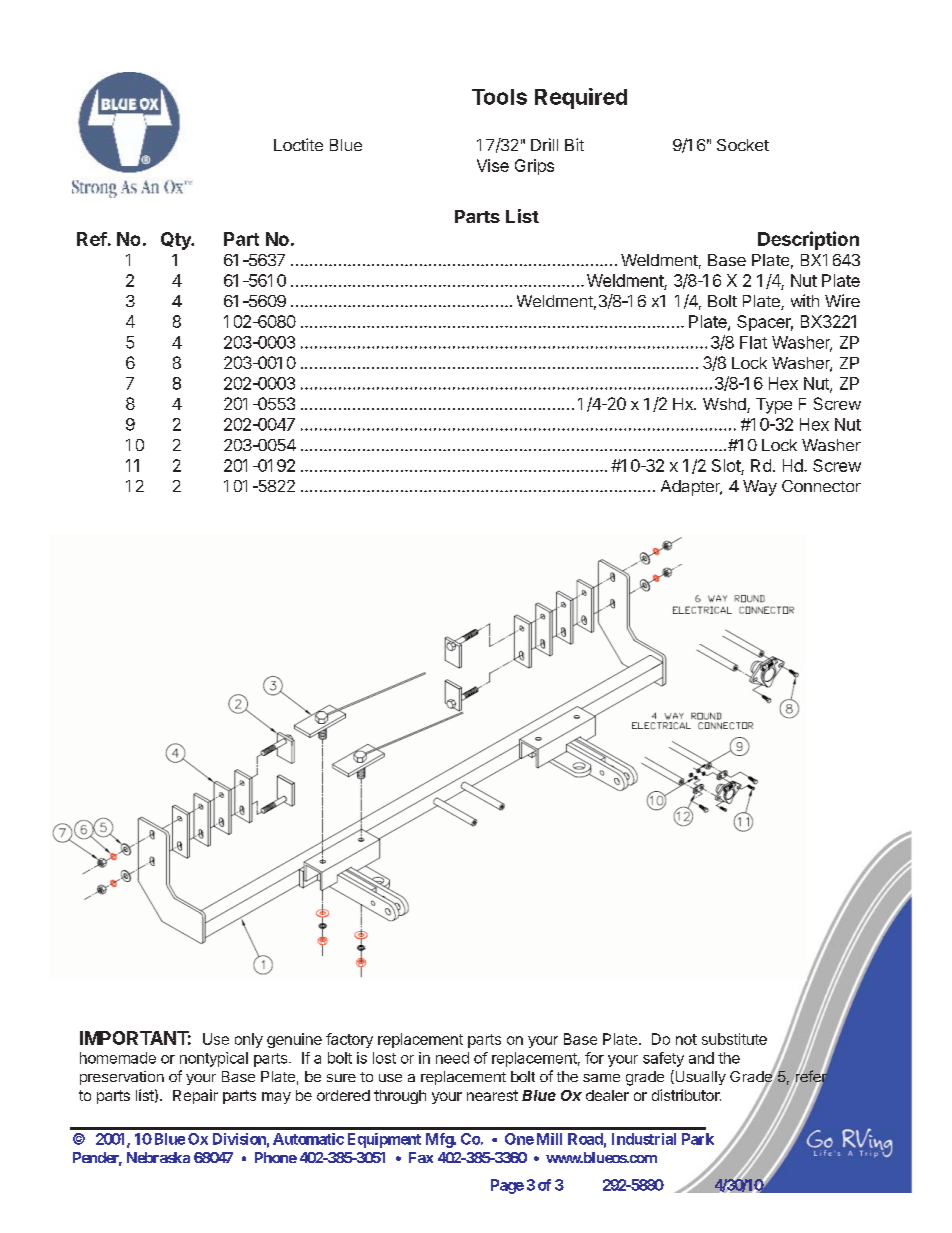 The image size is (952, 1233). I want to click on Type, so click(774, 406).
